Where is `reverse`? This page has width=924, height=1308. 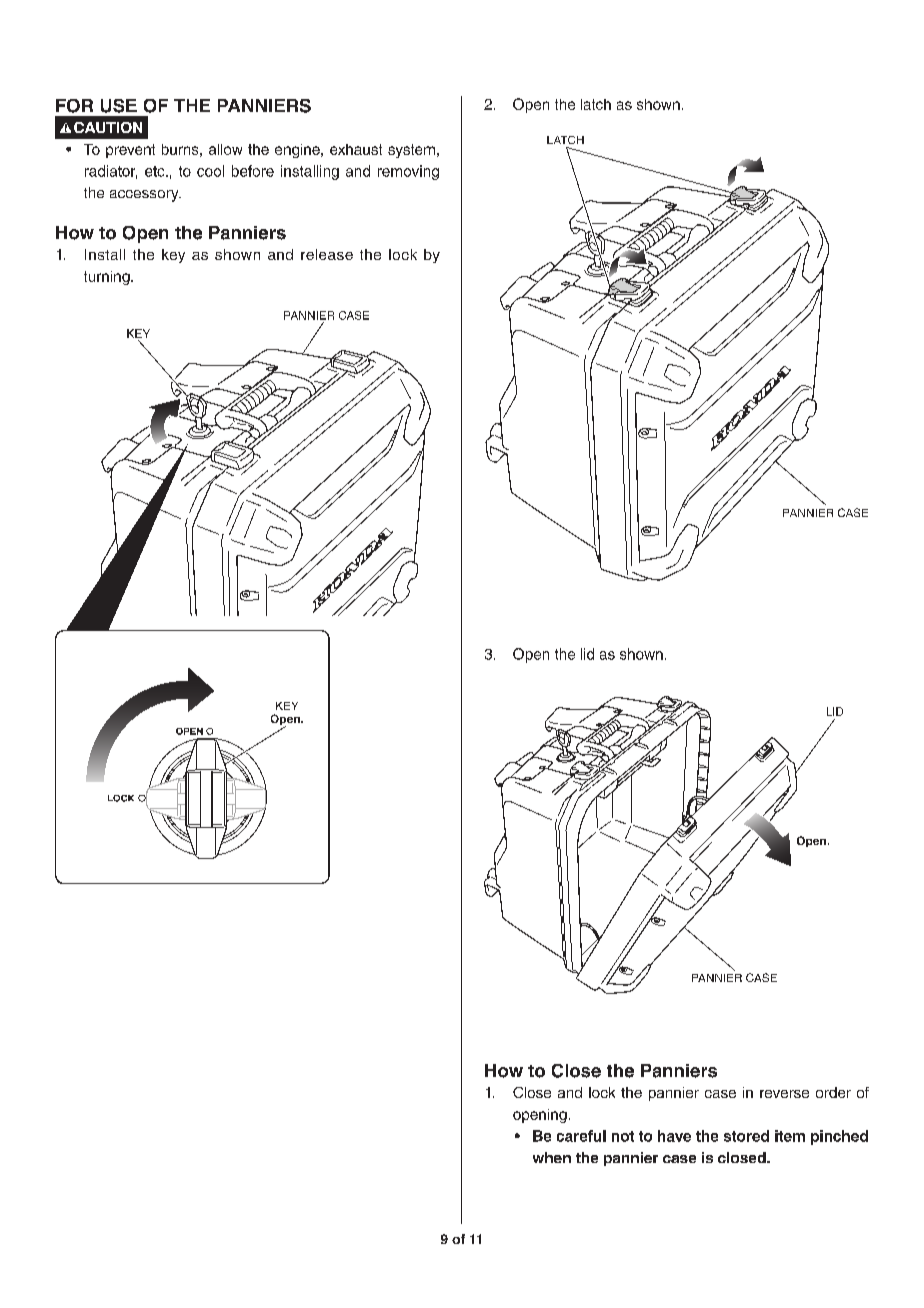
reverse is located at coordinates (784, 1094).
